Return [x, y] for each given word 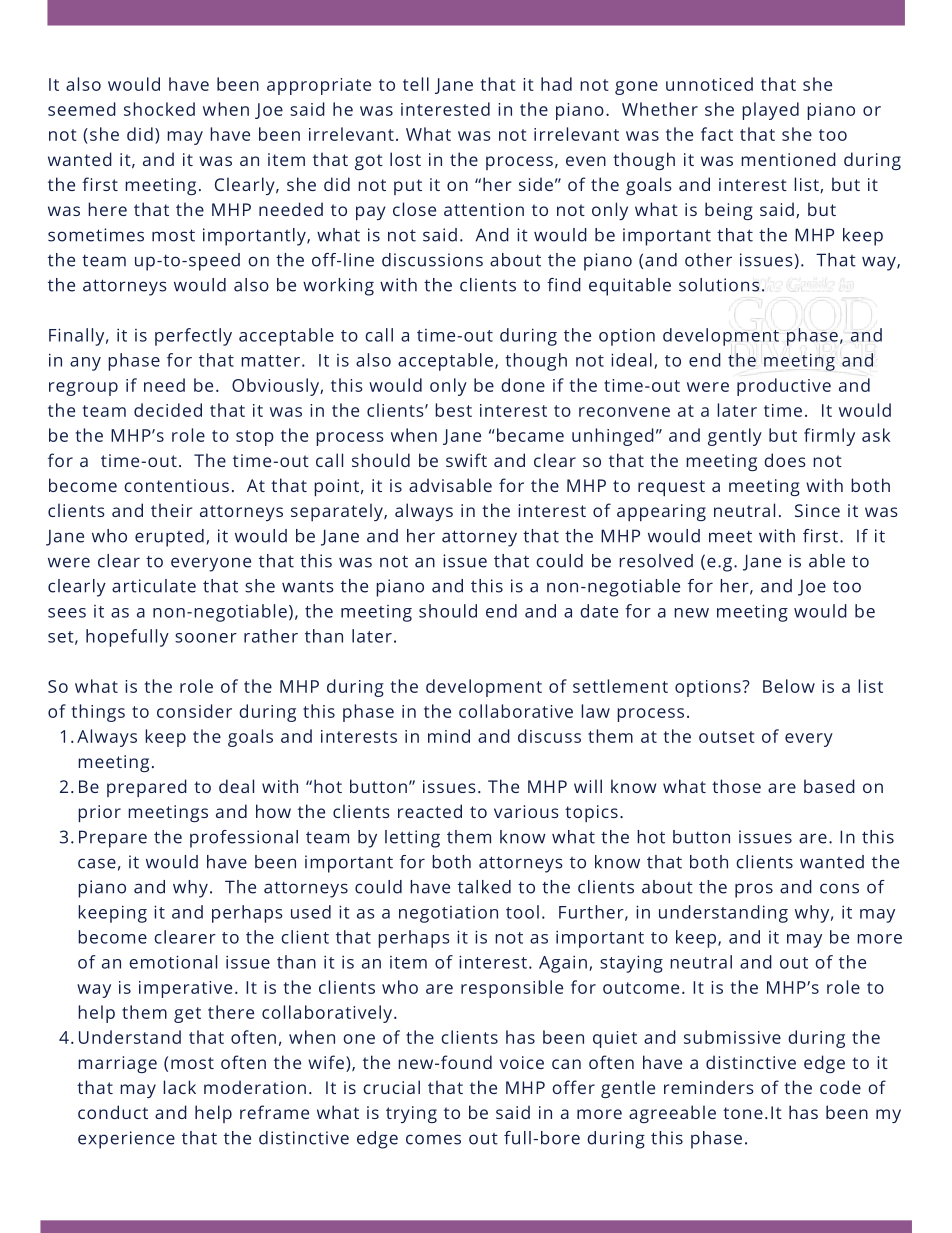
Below [789, 686]
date [599, 611]
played [770, 111]
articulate [154, 586]
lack [179, 1087]
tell [416, 84]
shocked [159, 109]
